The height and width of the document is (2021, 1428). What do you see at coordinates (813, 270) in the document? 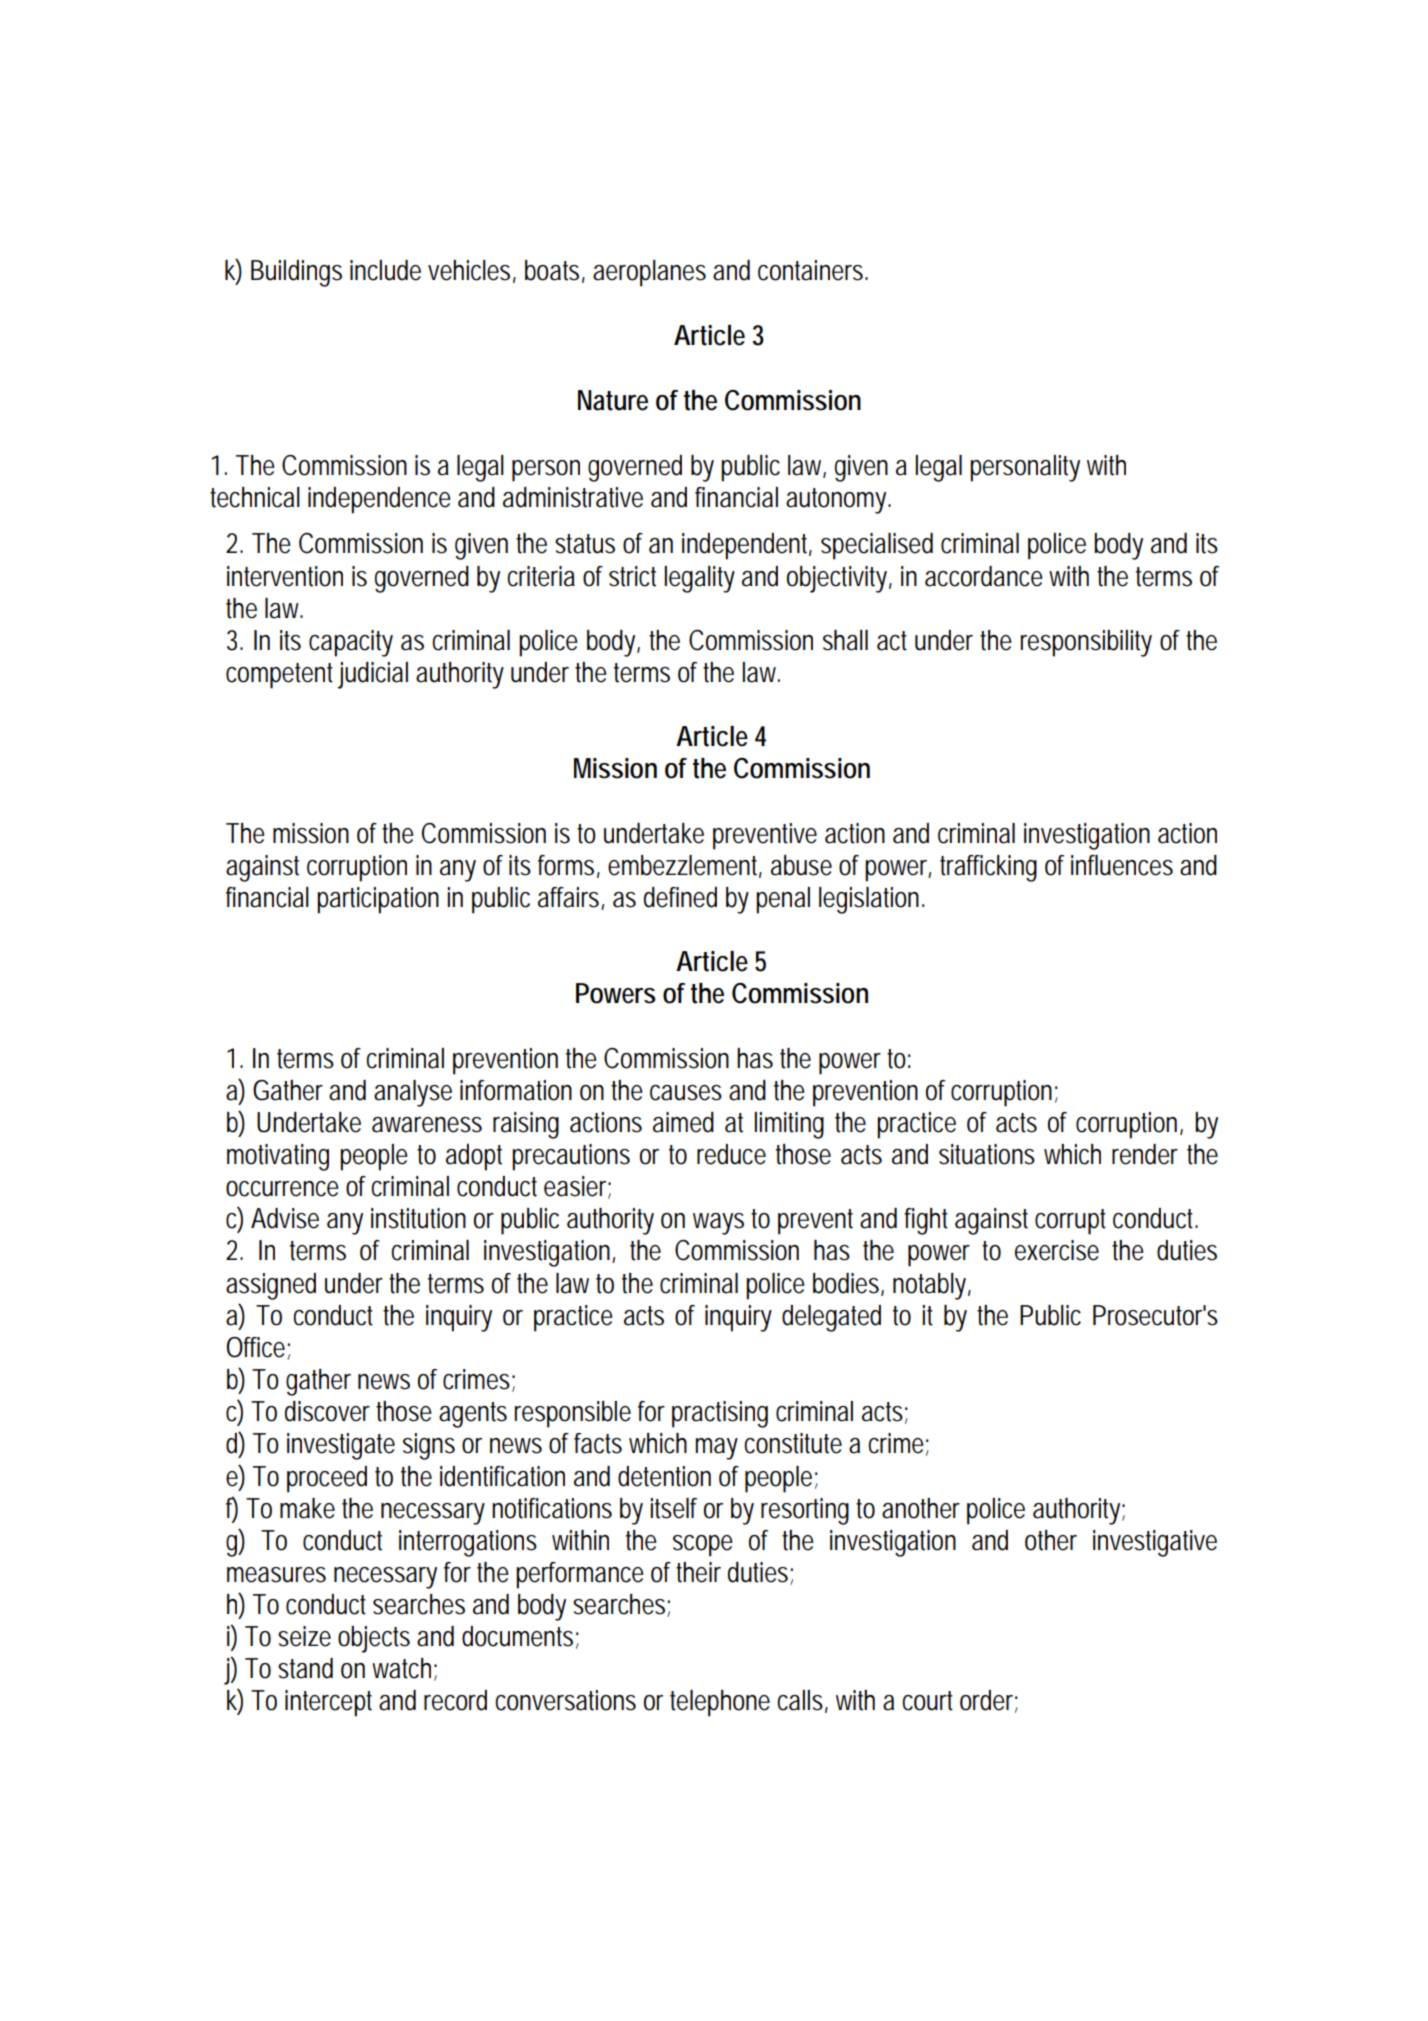
I see `containers` at bounding box center [813, 270].
